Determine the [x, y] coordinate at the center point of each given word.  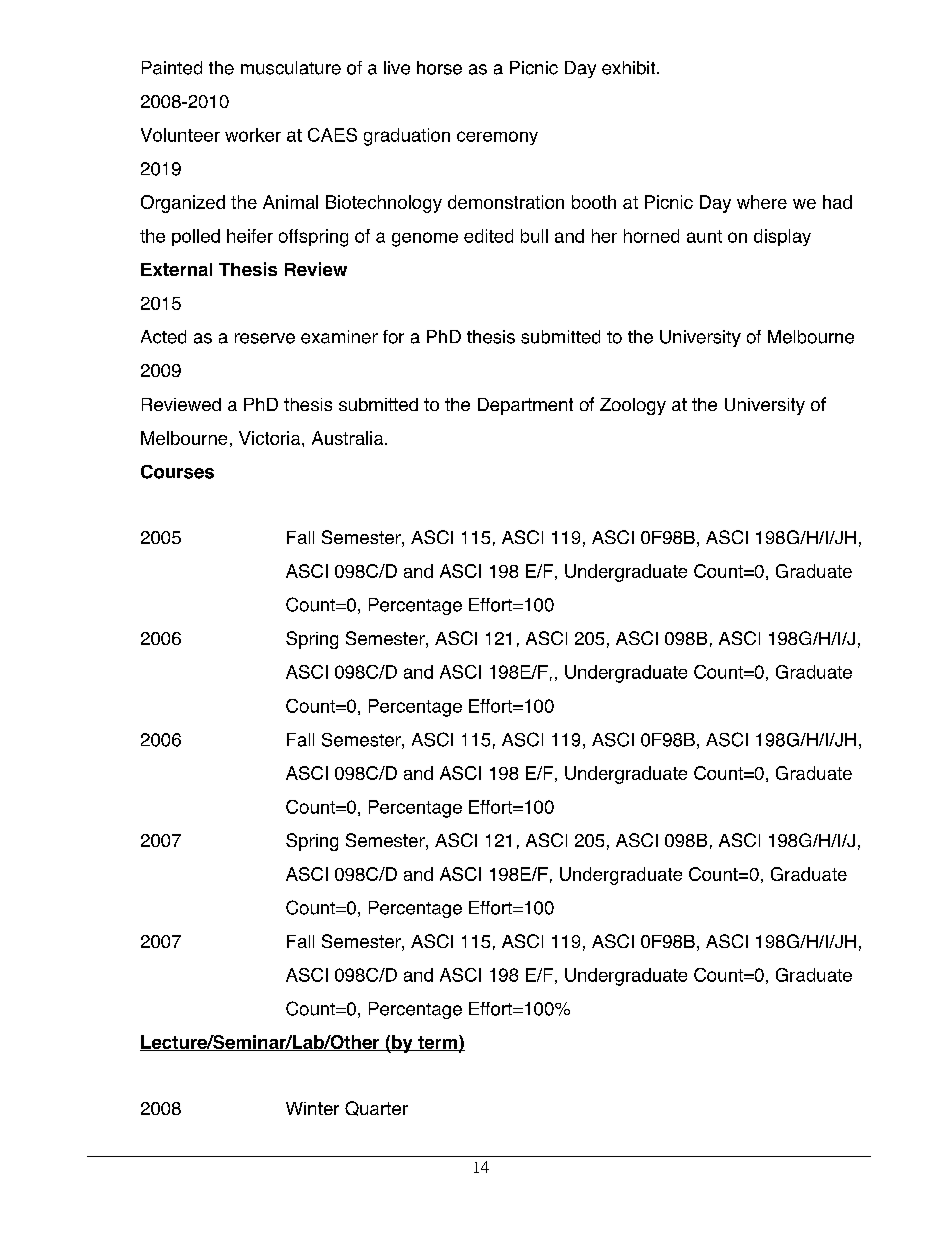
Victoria [271, 438]
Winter [312, 1108]
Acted [163, 337]
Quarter [376, 1108]
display [782, 237]
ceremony [497, 138]
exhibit [630, 68]
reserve [265, 338]
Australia [349, 438]
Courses [177, 472]
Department [525, 406]
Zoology [633, 406]
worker [253, 135]
